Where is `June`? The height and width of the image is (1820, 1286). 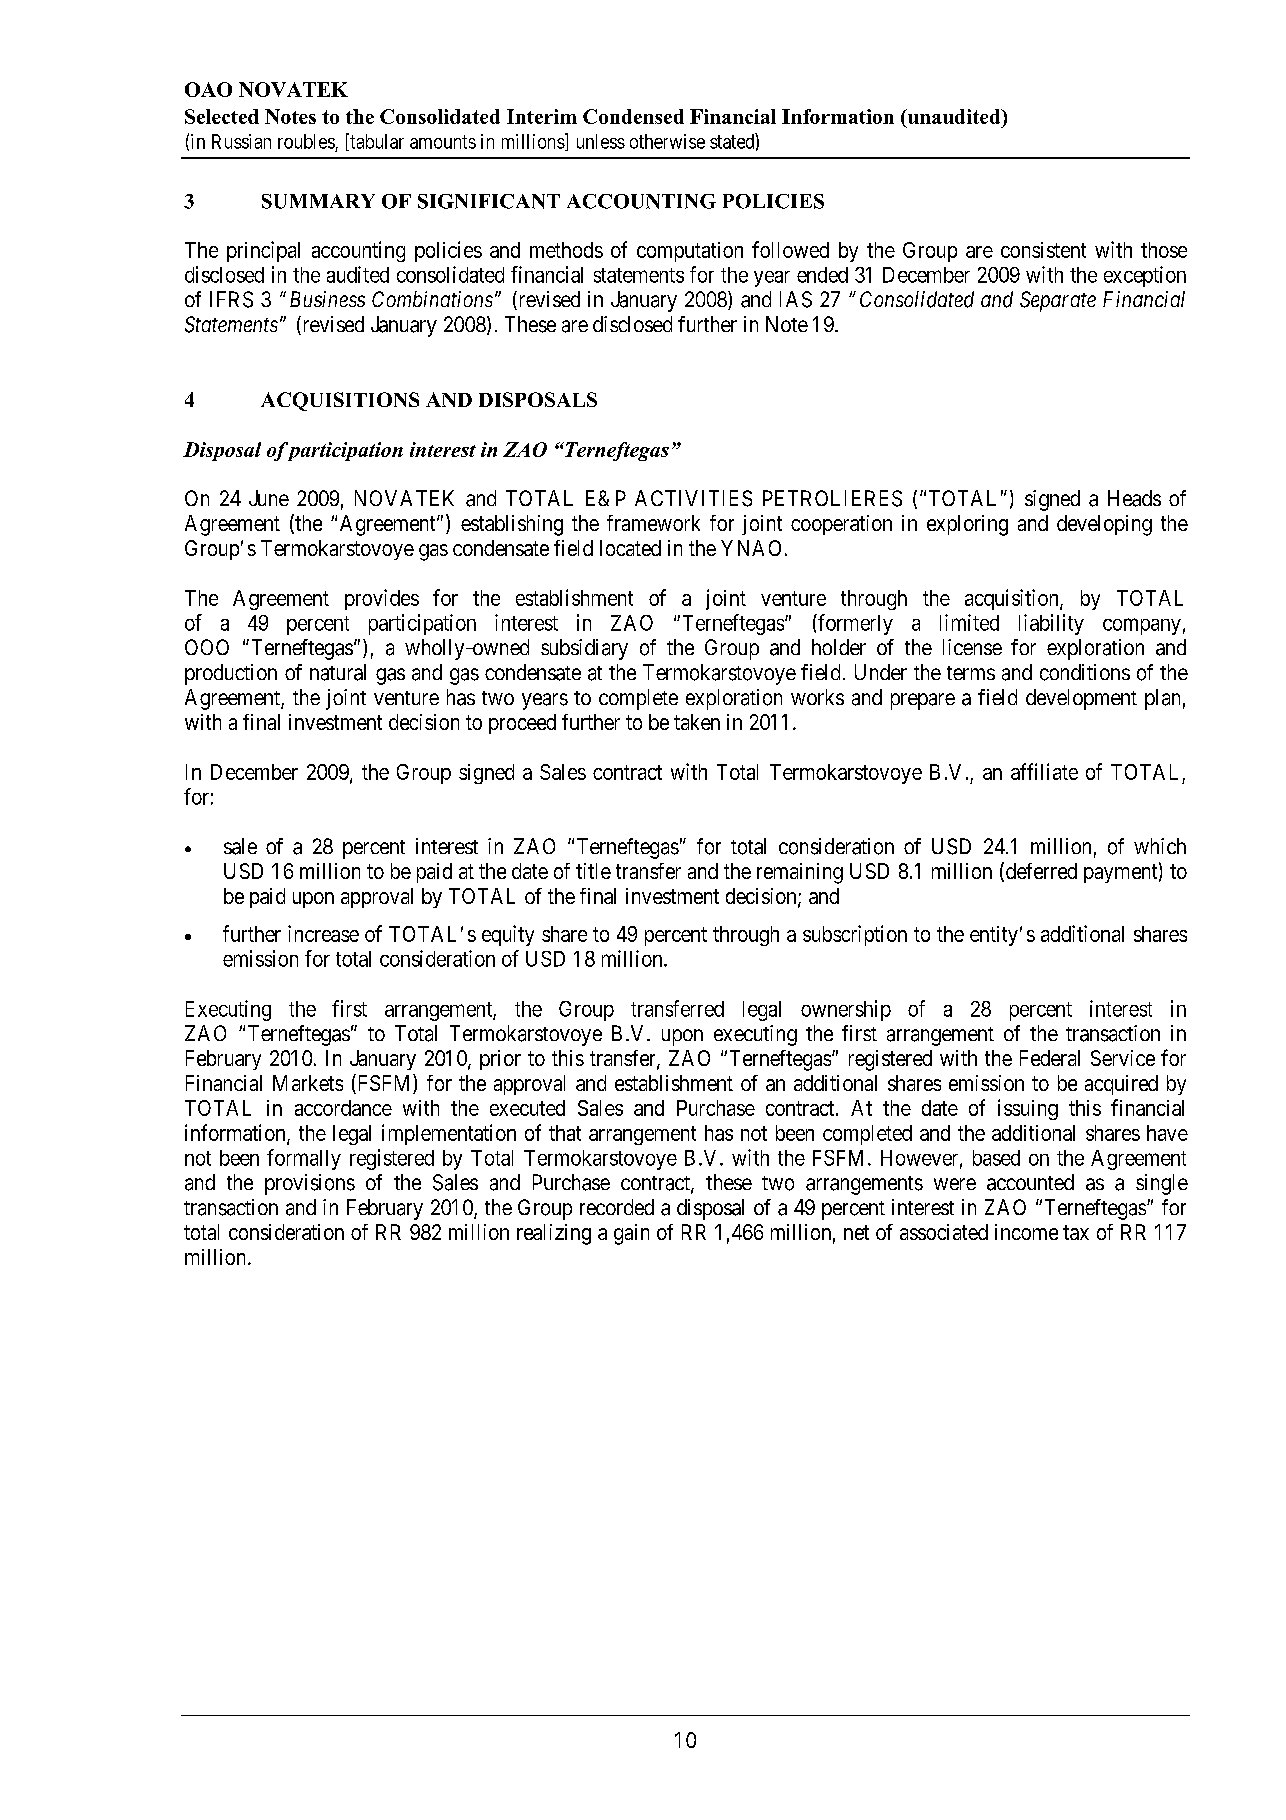 June is located at coordinates (269, 498).
